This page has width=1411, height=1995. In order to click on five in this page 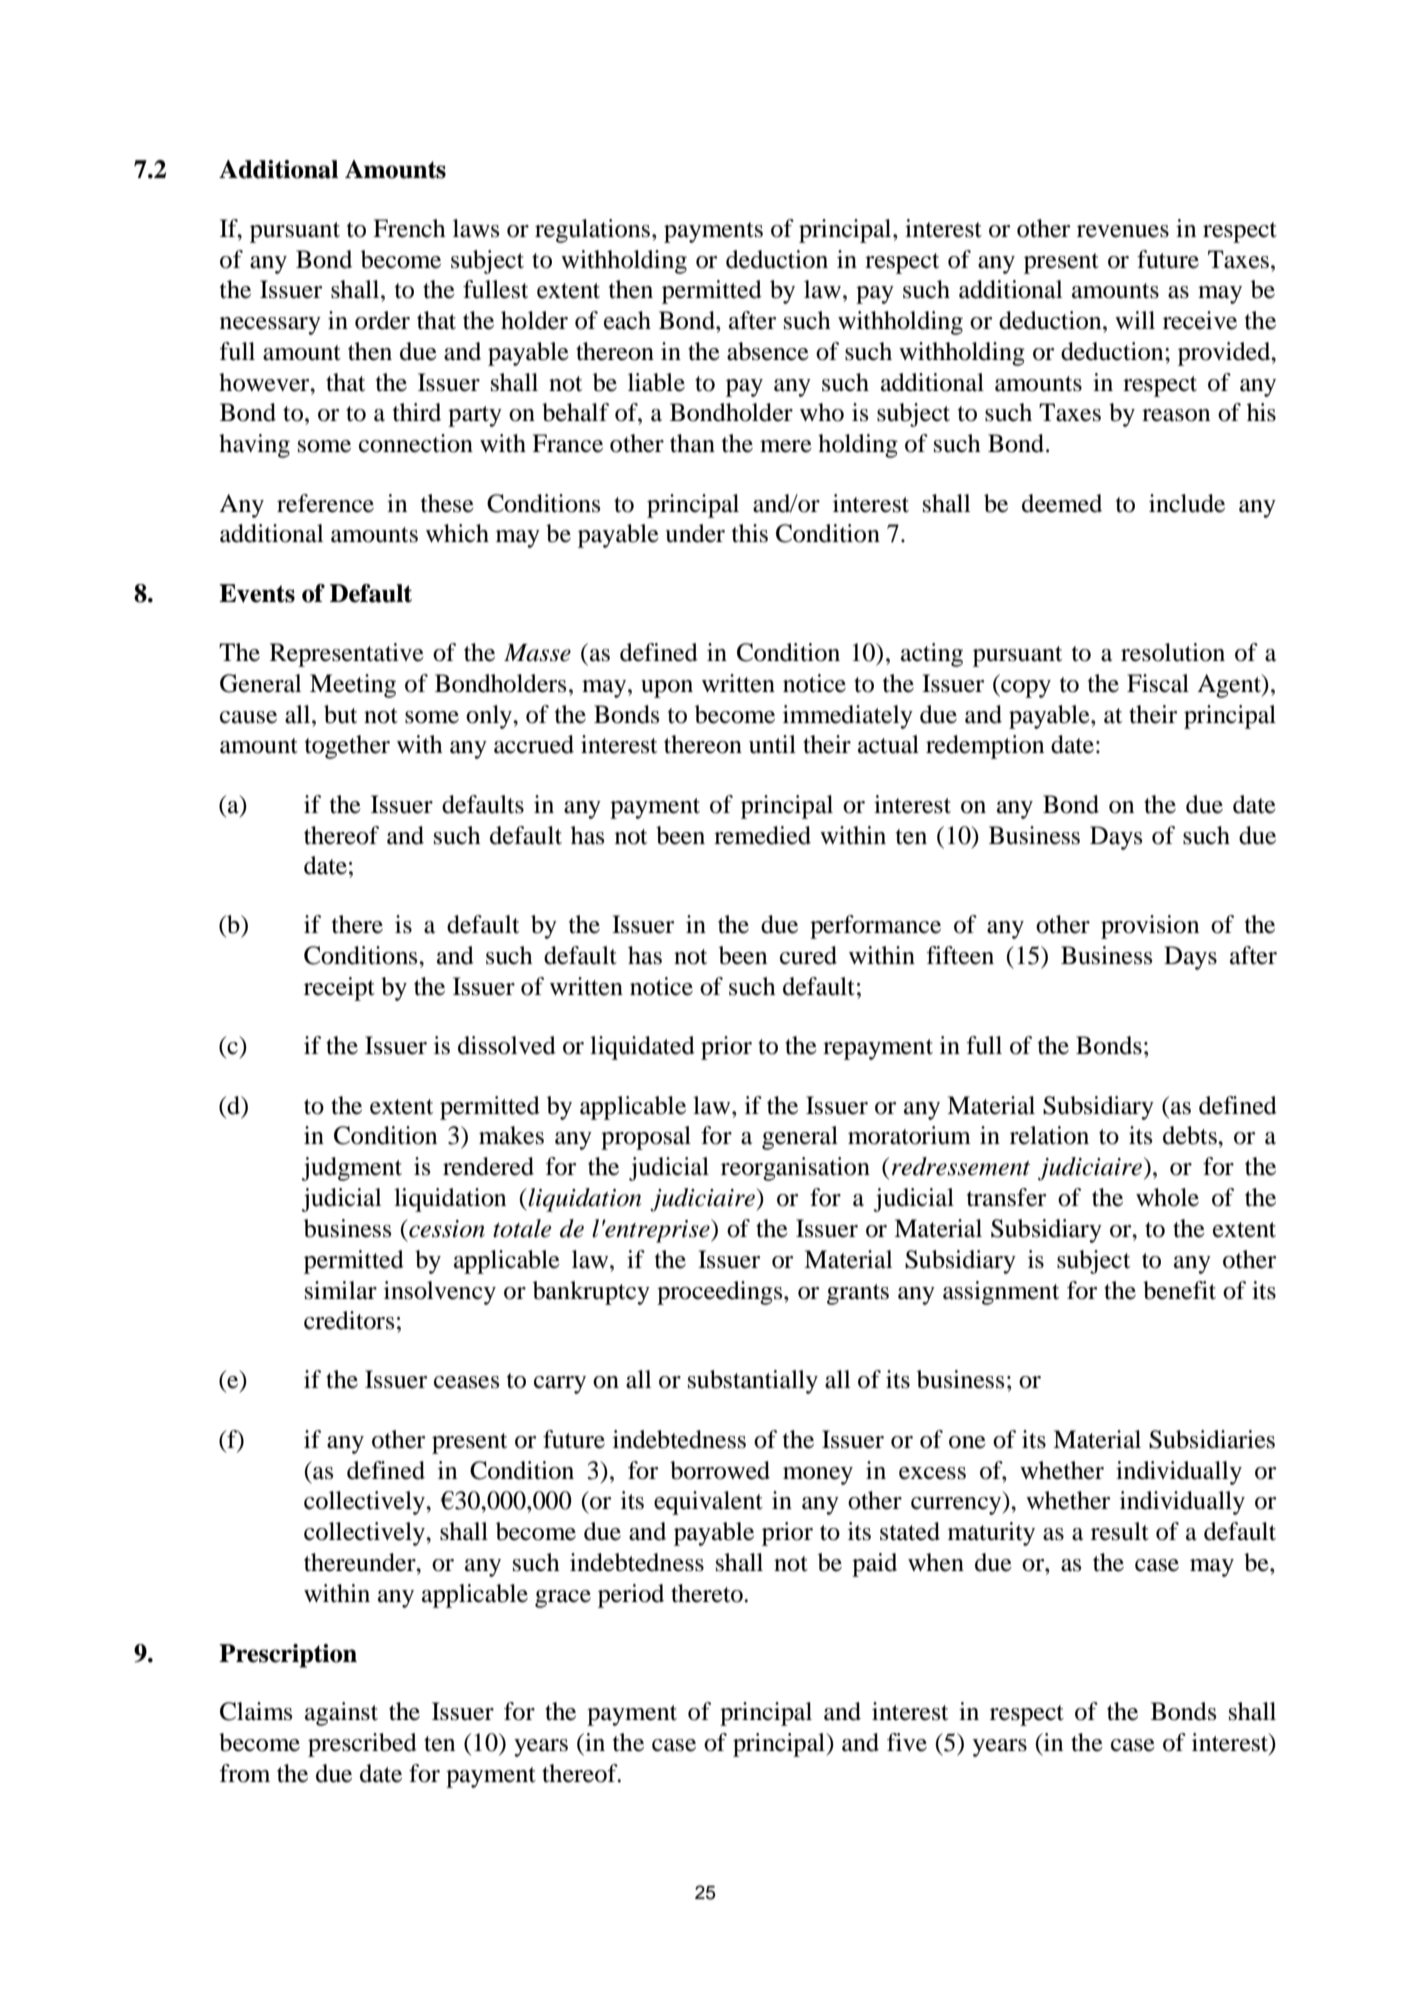, I will do `click(907, 1742)`.
